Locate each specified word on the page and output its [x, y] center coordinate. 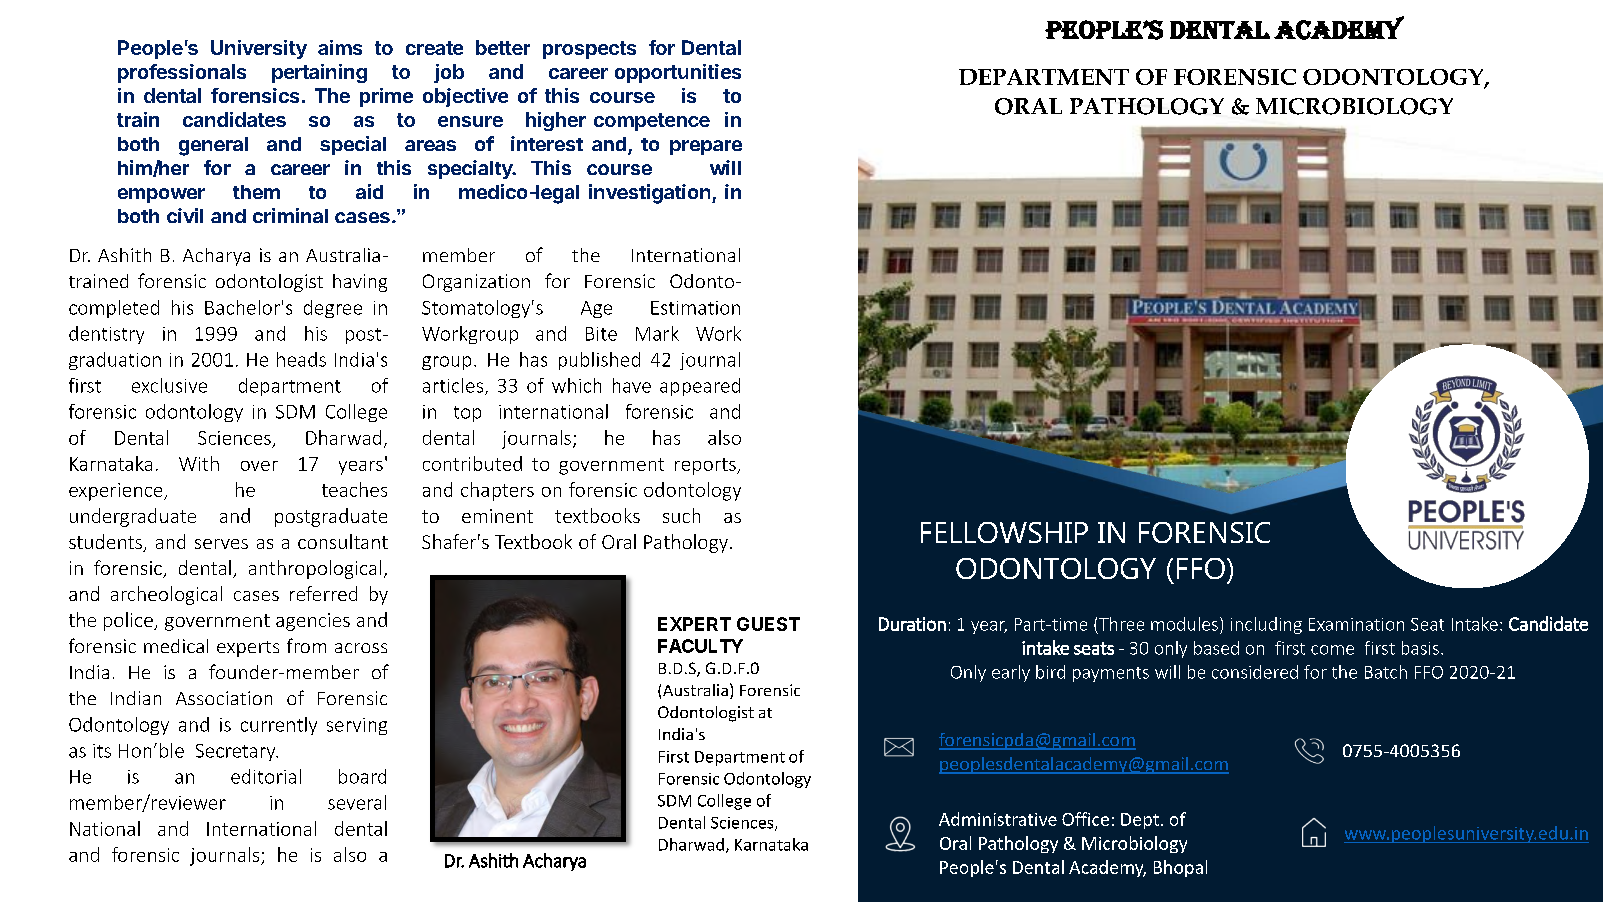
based [1216, 648]
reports [706, 466]
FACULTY [700, 646]
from [306, 645]
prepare [706, 147]
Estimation [695, 308]
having [360, 283]
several [357, 802]
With [199, 463]
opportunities [678, 73]
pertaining [319, 73]
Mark [657, 333]
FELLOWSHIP [1004, 532]
